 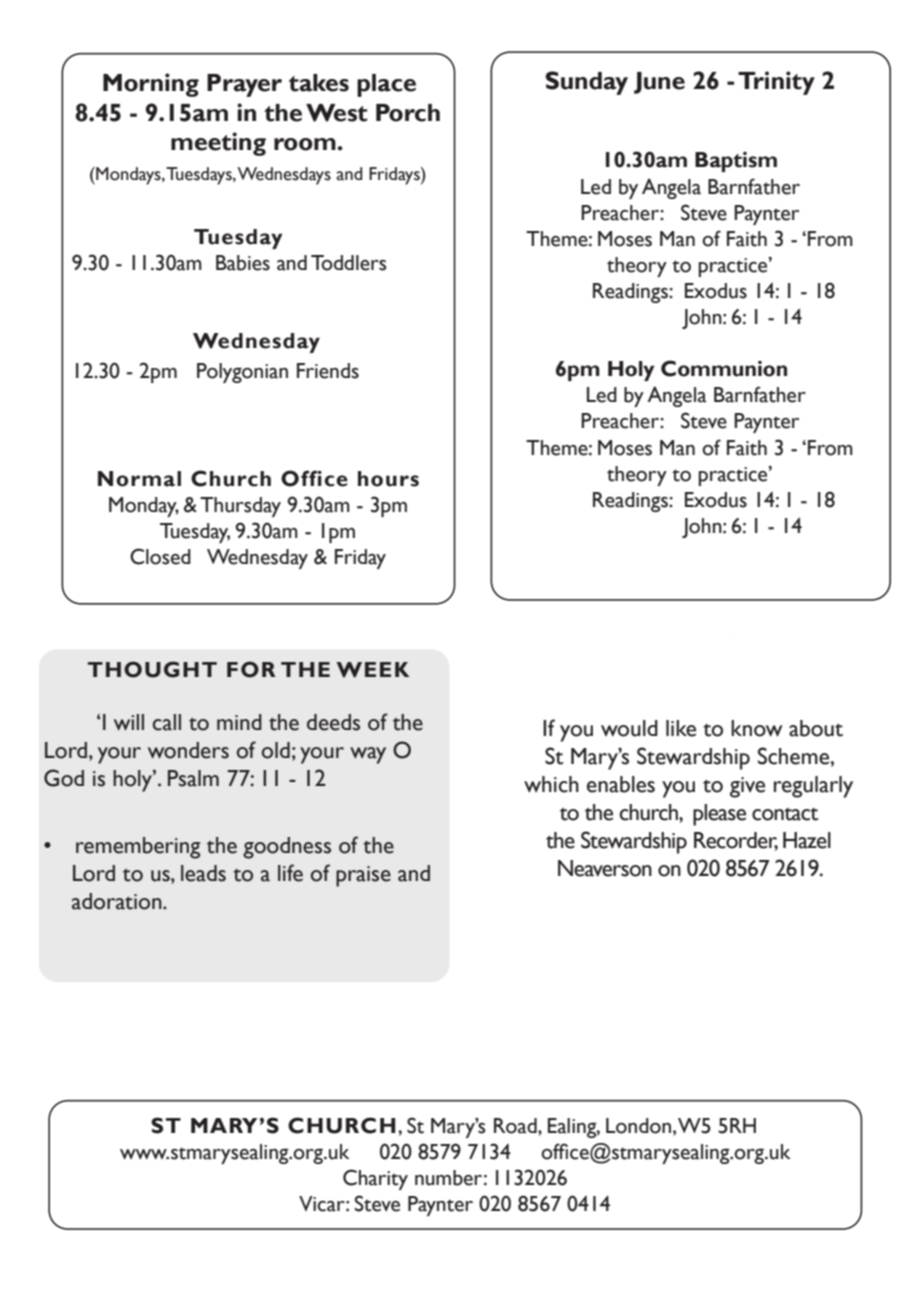 I want to click on Psalm, so click(x=193, y=778).
